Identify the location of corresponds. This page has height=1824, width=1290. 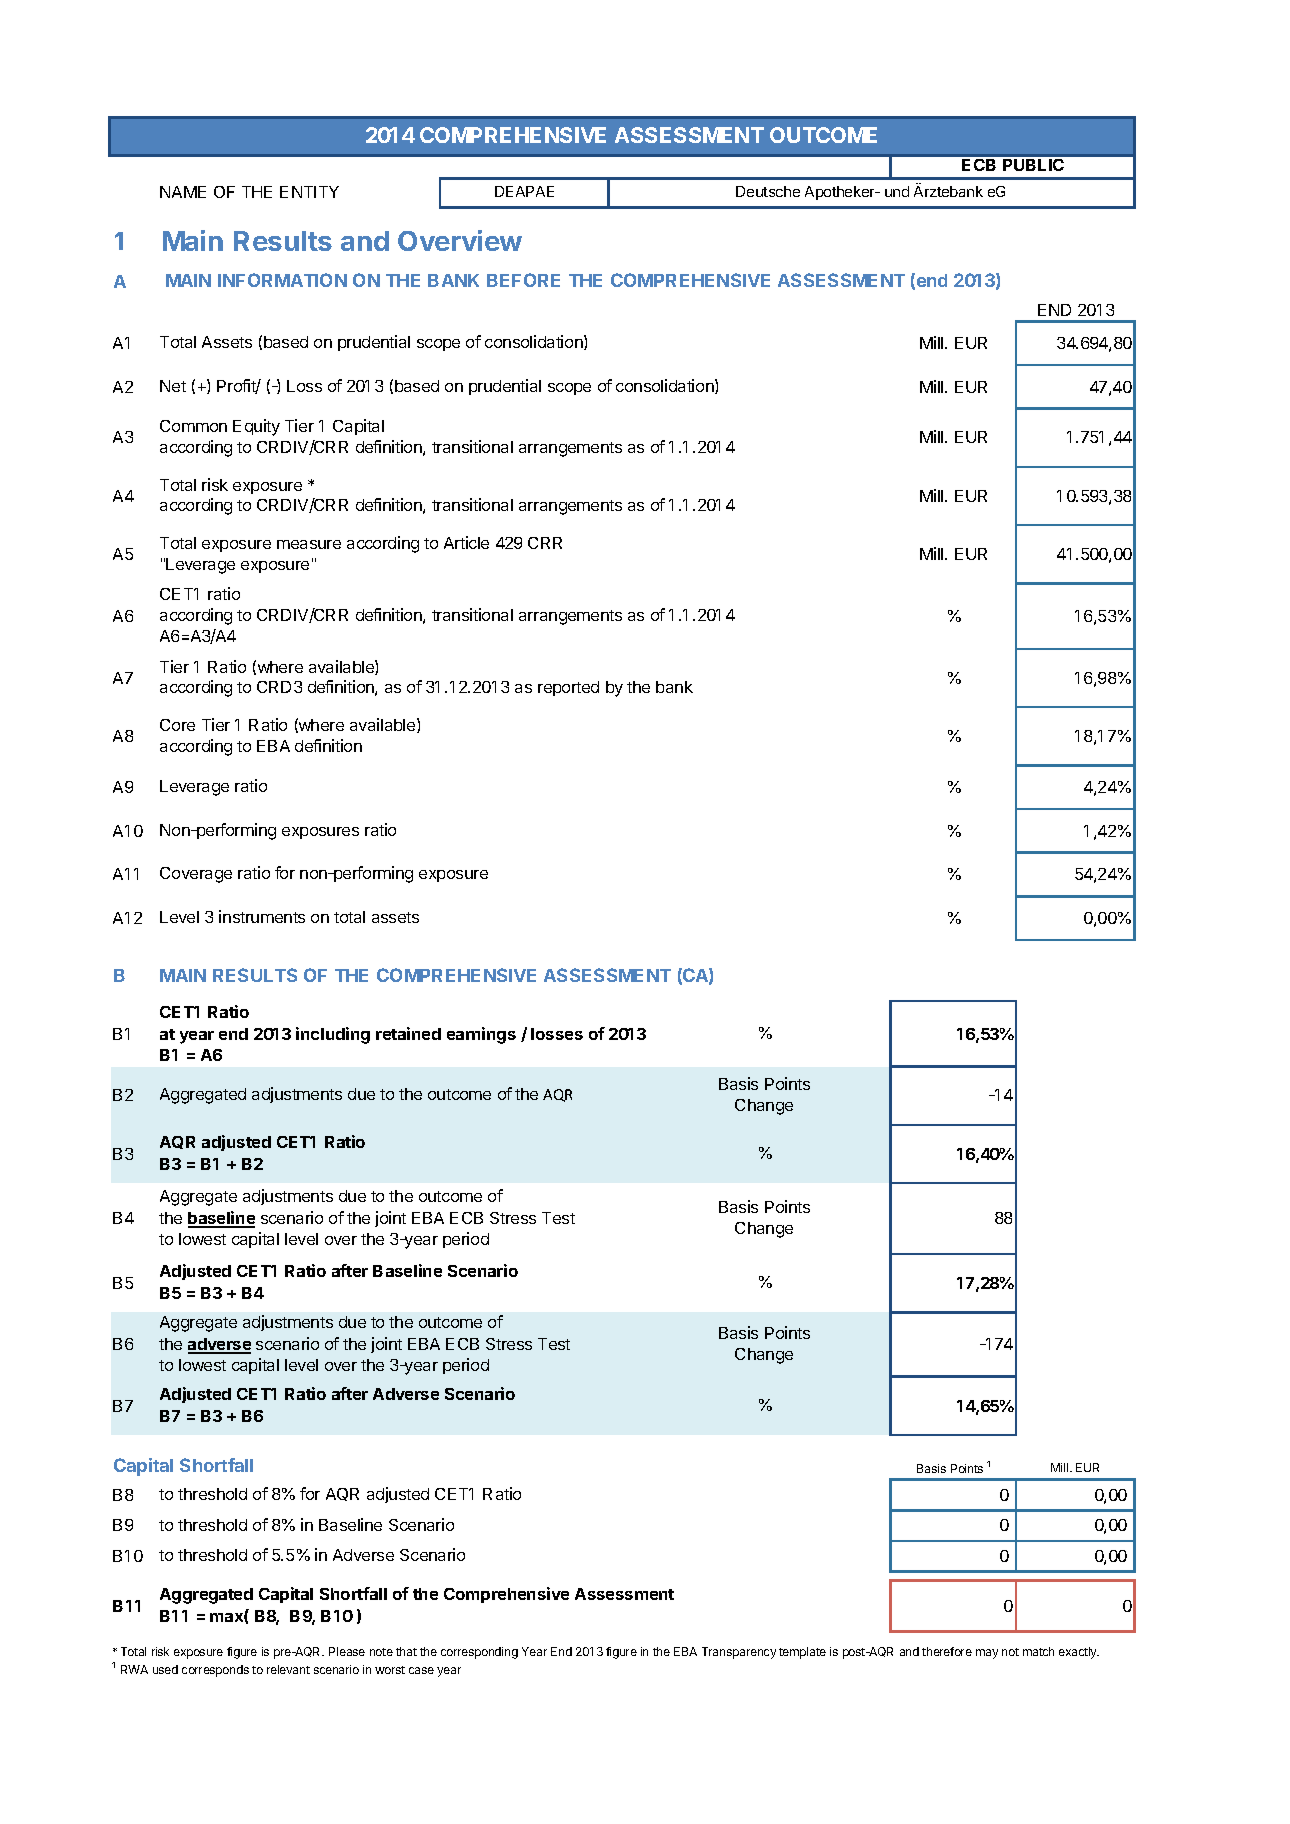
(215, 1671).
